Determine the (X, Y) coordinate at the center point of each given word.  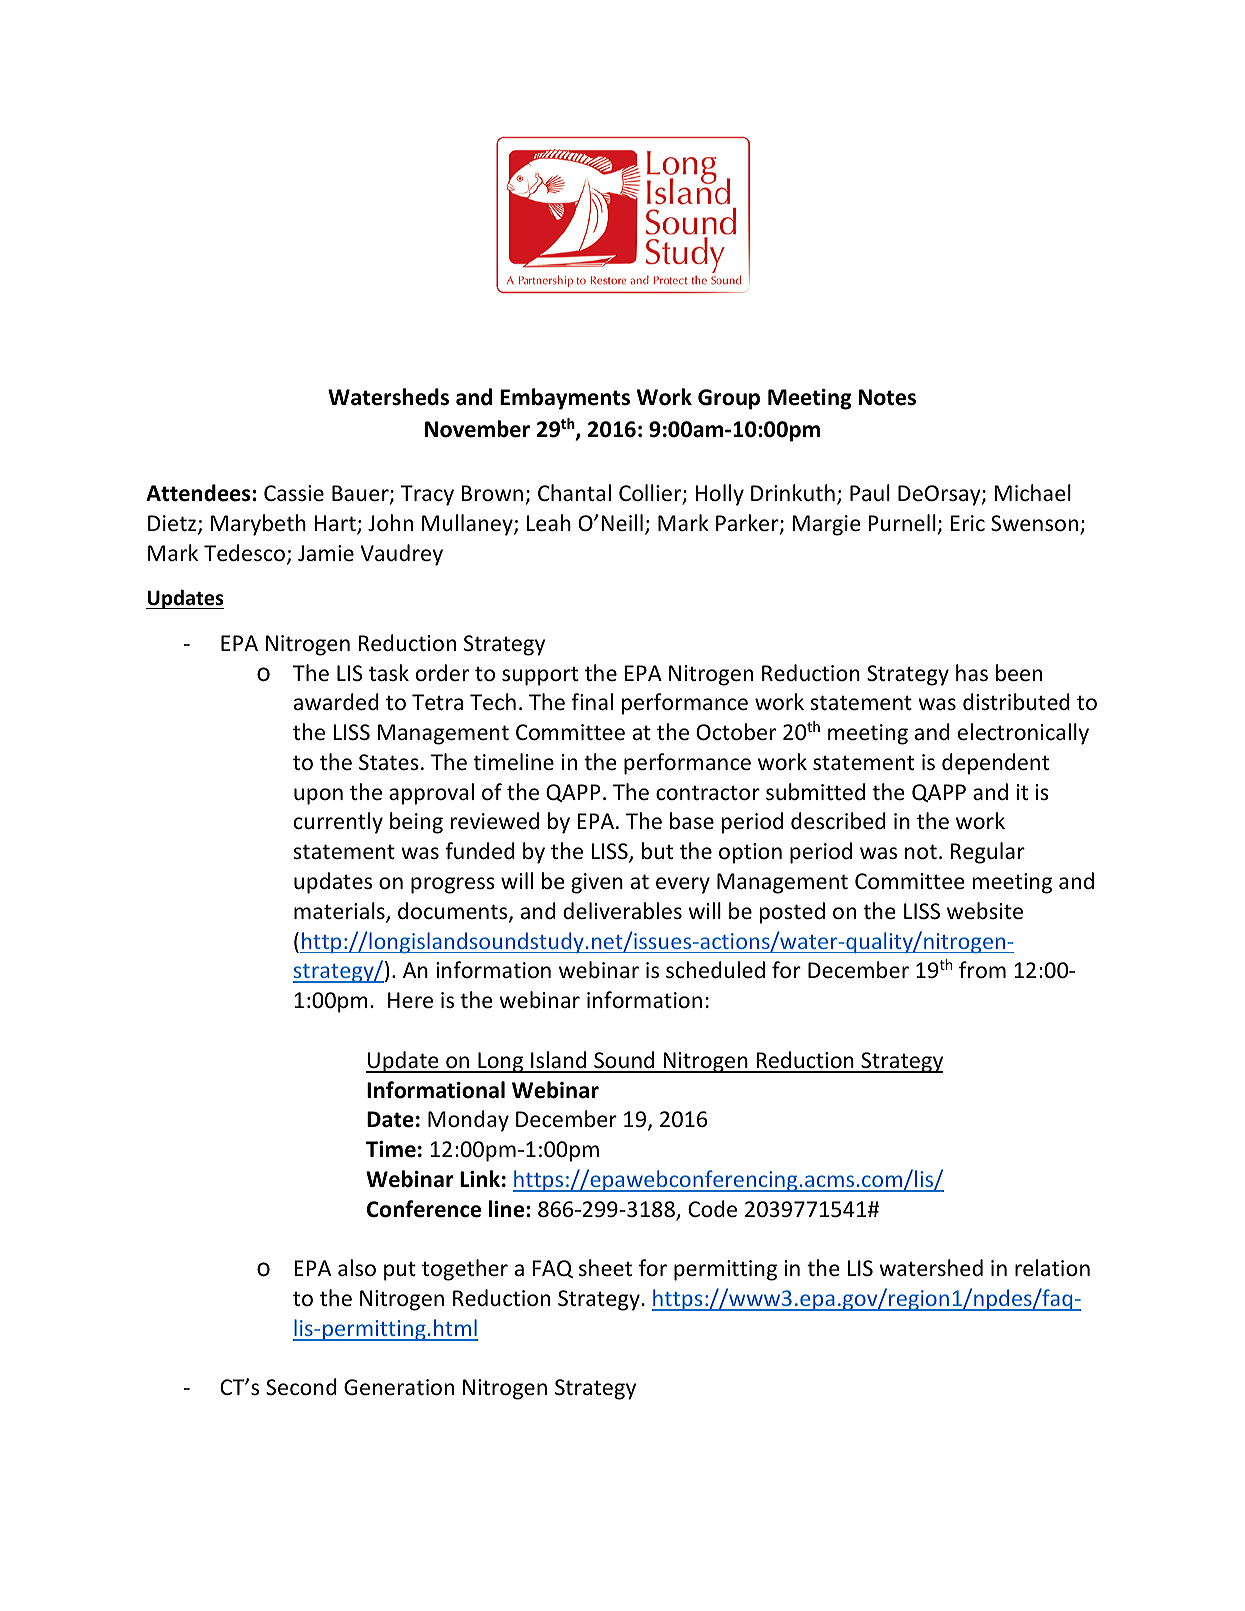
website (985, 911)
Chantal (574, 492)
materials (340, 912)
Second (301, 1387)
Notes (887, 397)
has (972, 673)
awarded (336, 702)
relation (1052, 1268)
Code (712, 1209)
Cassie (294, 493)
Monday (468, 1121)
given (597, 883)
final (592, 701)
